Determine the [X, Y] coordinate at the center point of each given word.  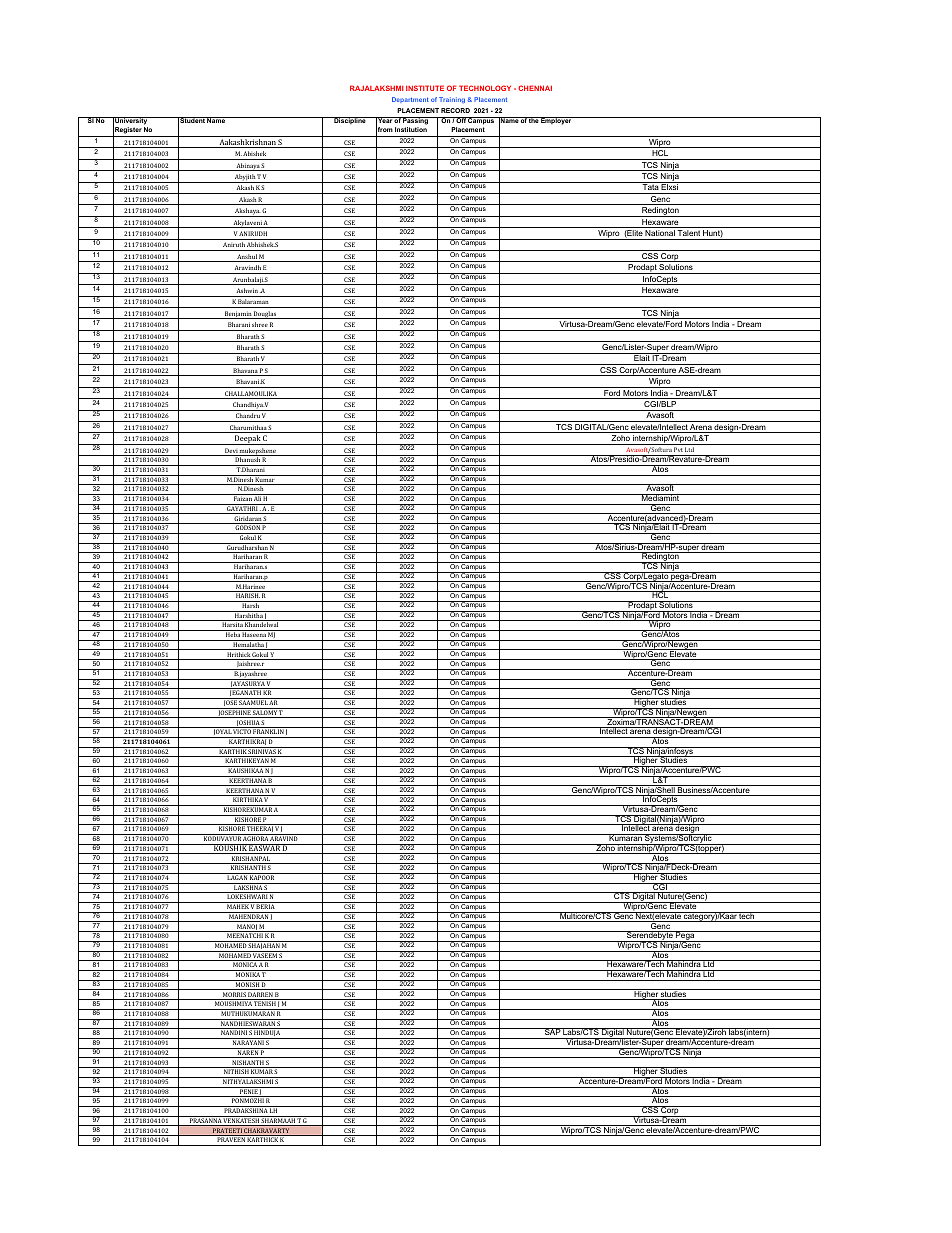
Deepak [247, 440]
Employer [556, 121]
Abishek [254, 153]
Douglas [265, 315]
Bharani [239, 324]
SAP [552, 1031]
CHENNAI [535, 88]
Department [410, 100]
